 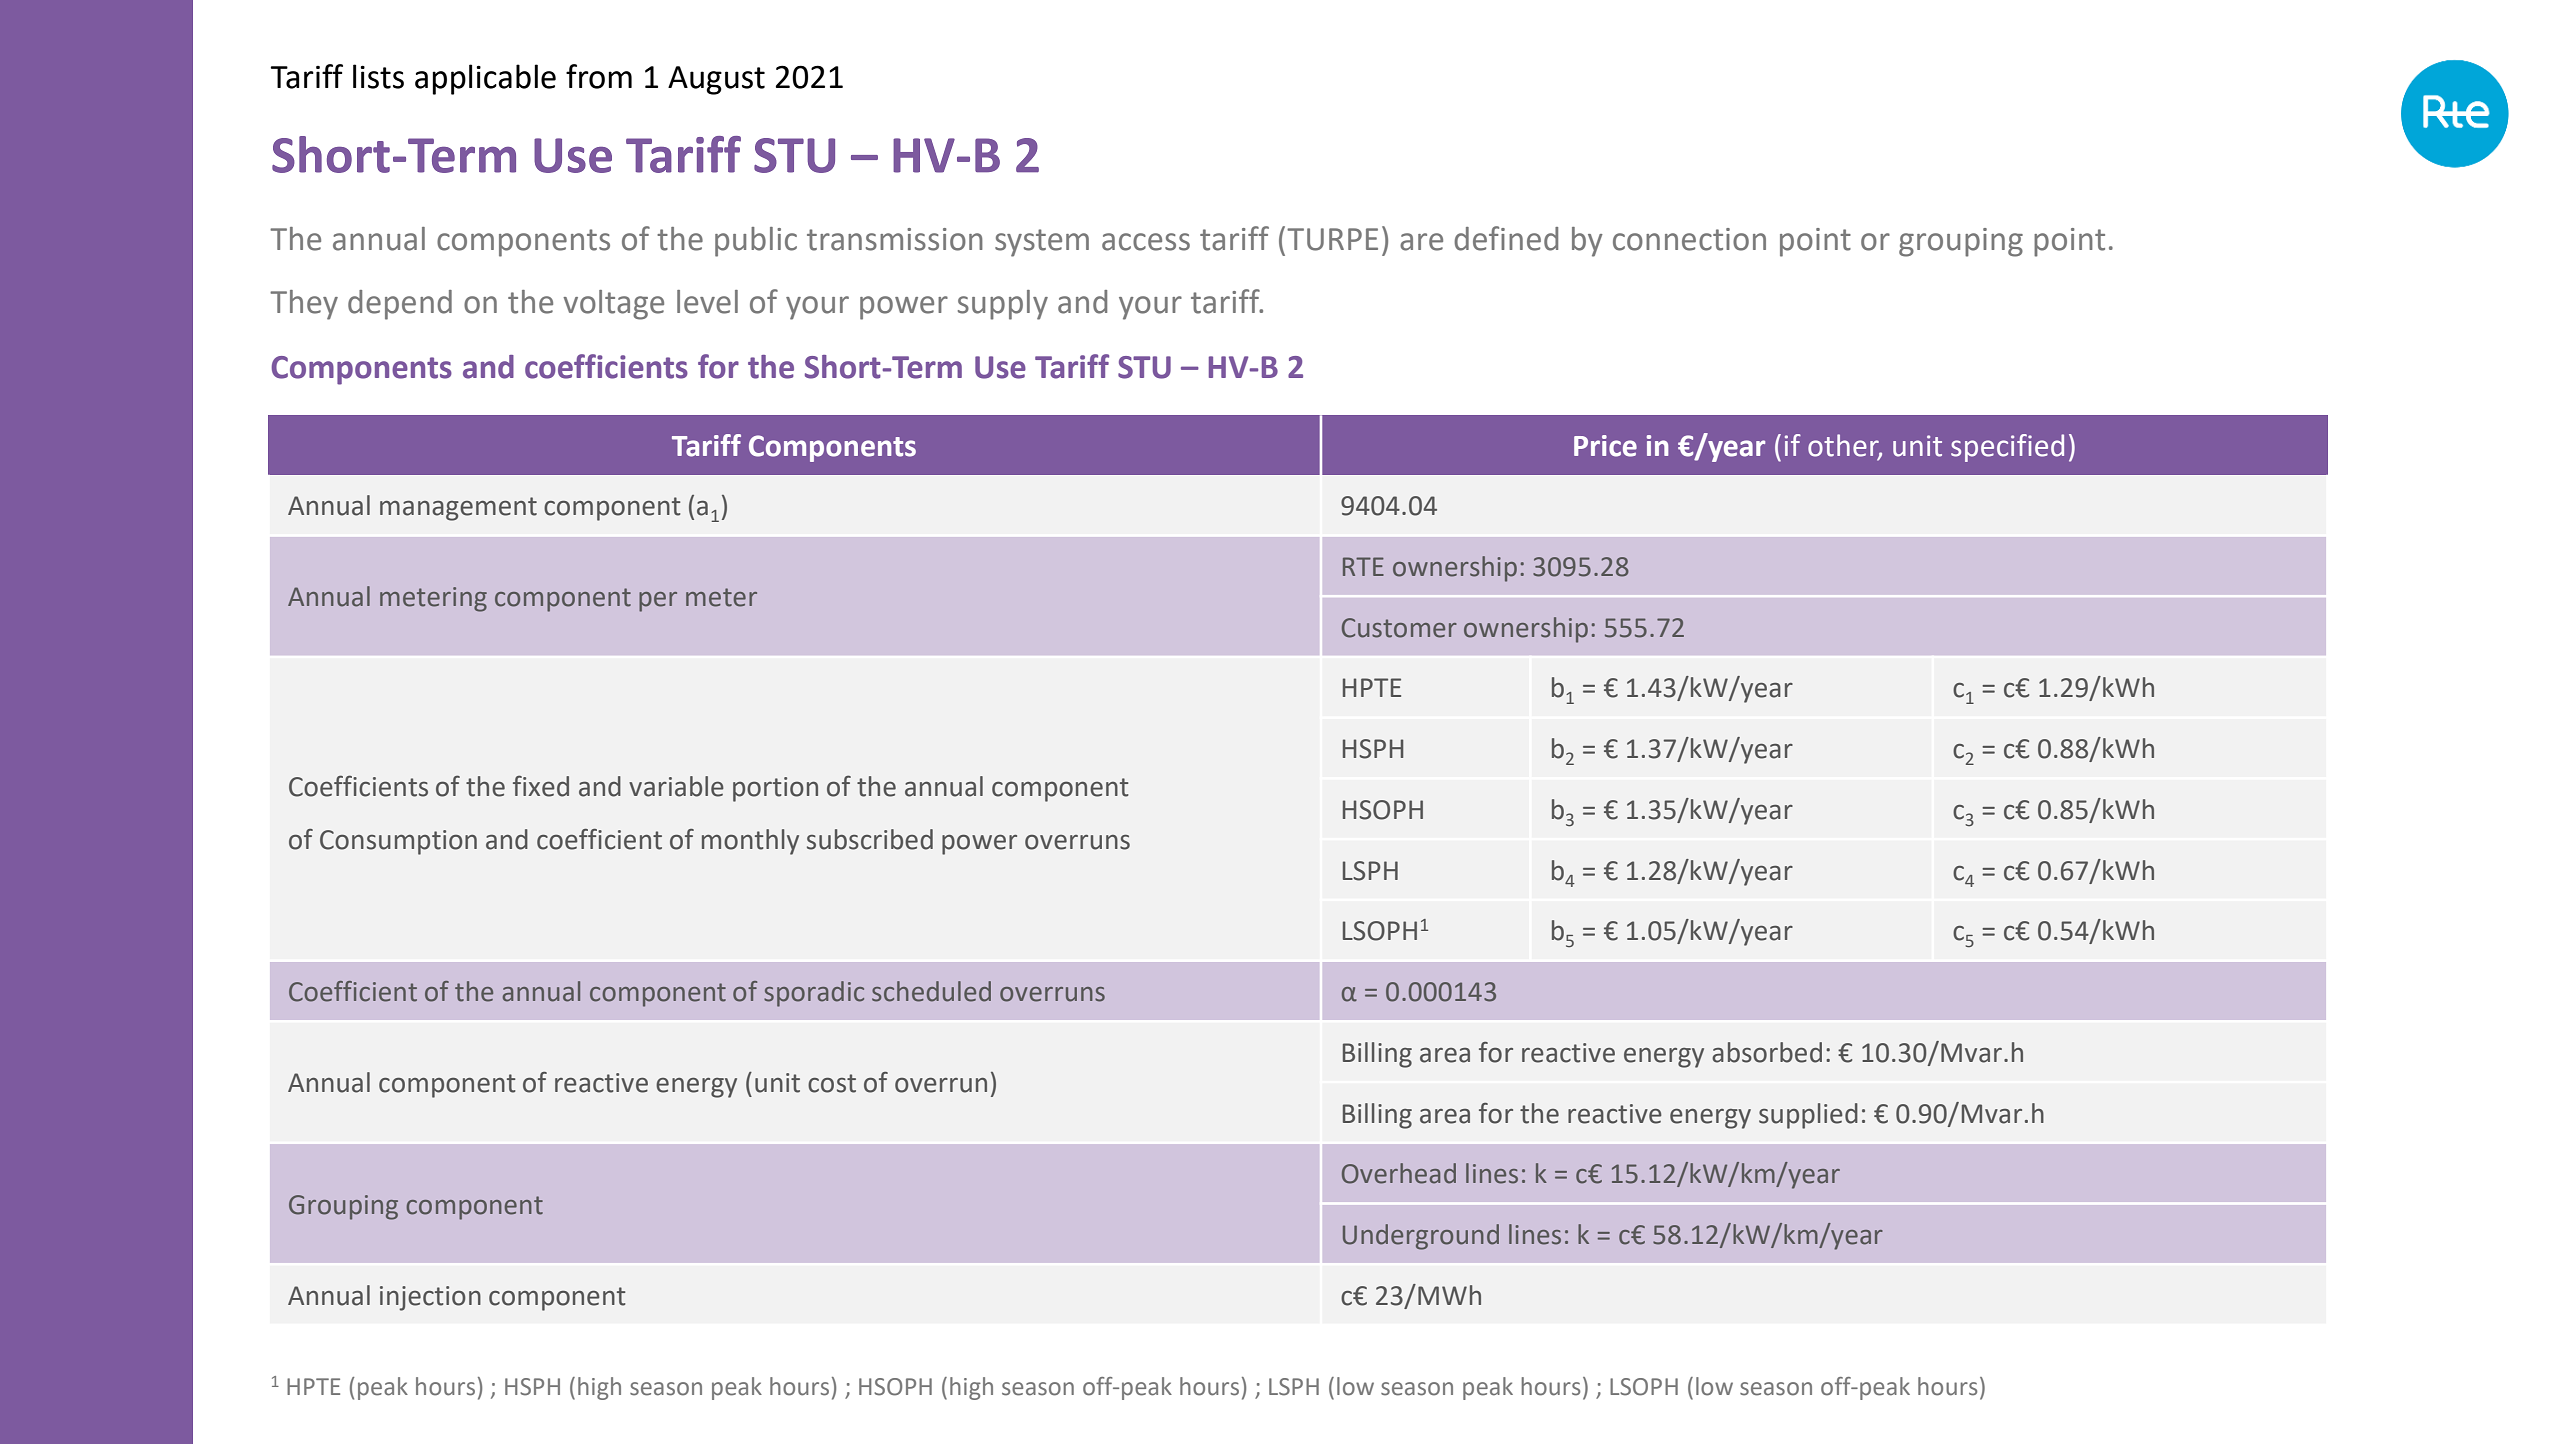 What do you see at coordinates (1363, 566) in the screenshot?
I see `RTE` at bounding box center [1363, 566].
